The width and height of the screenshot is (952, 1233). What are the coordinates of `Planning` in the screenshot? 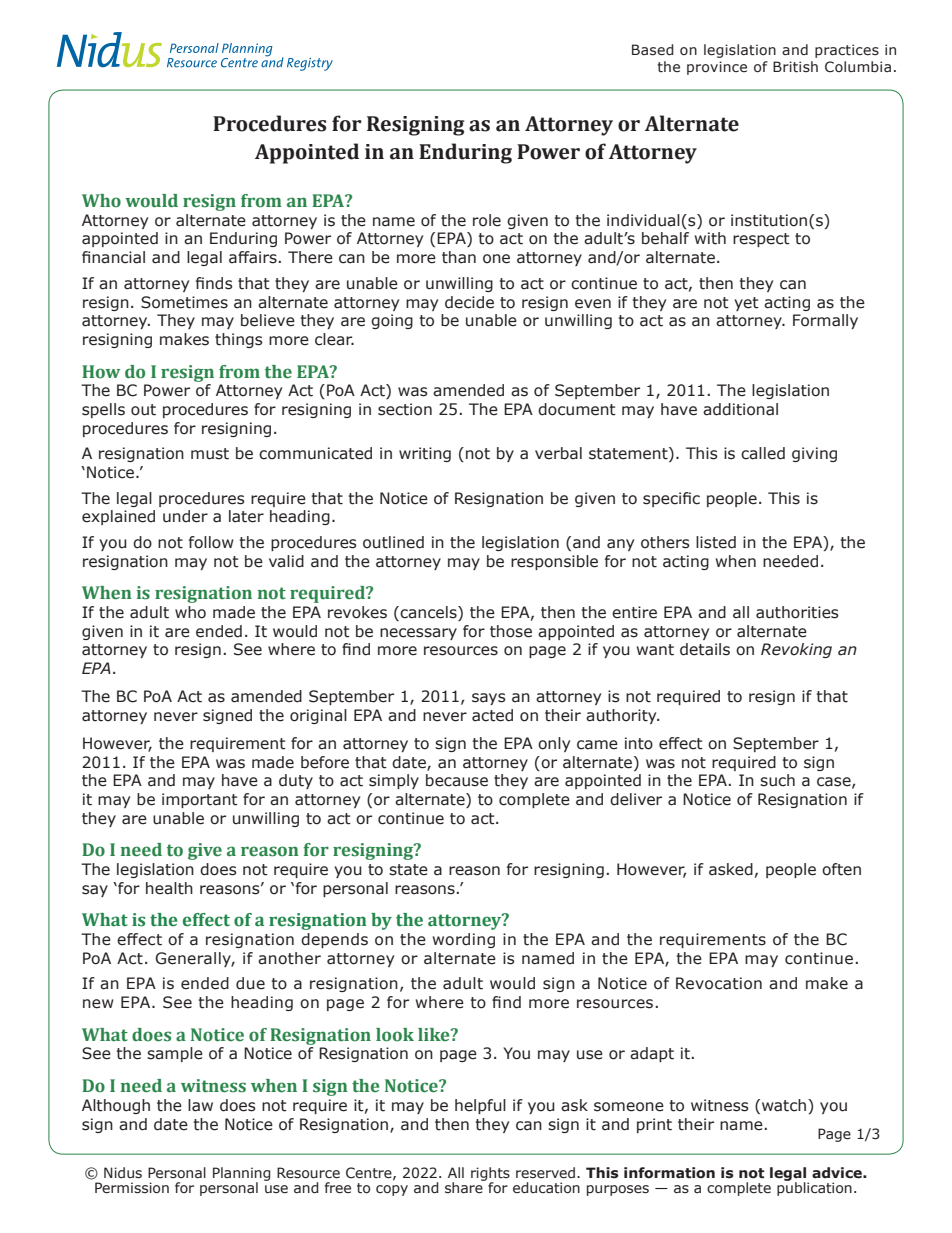 It's located at (242, 1175).
